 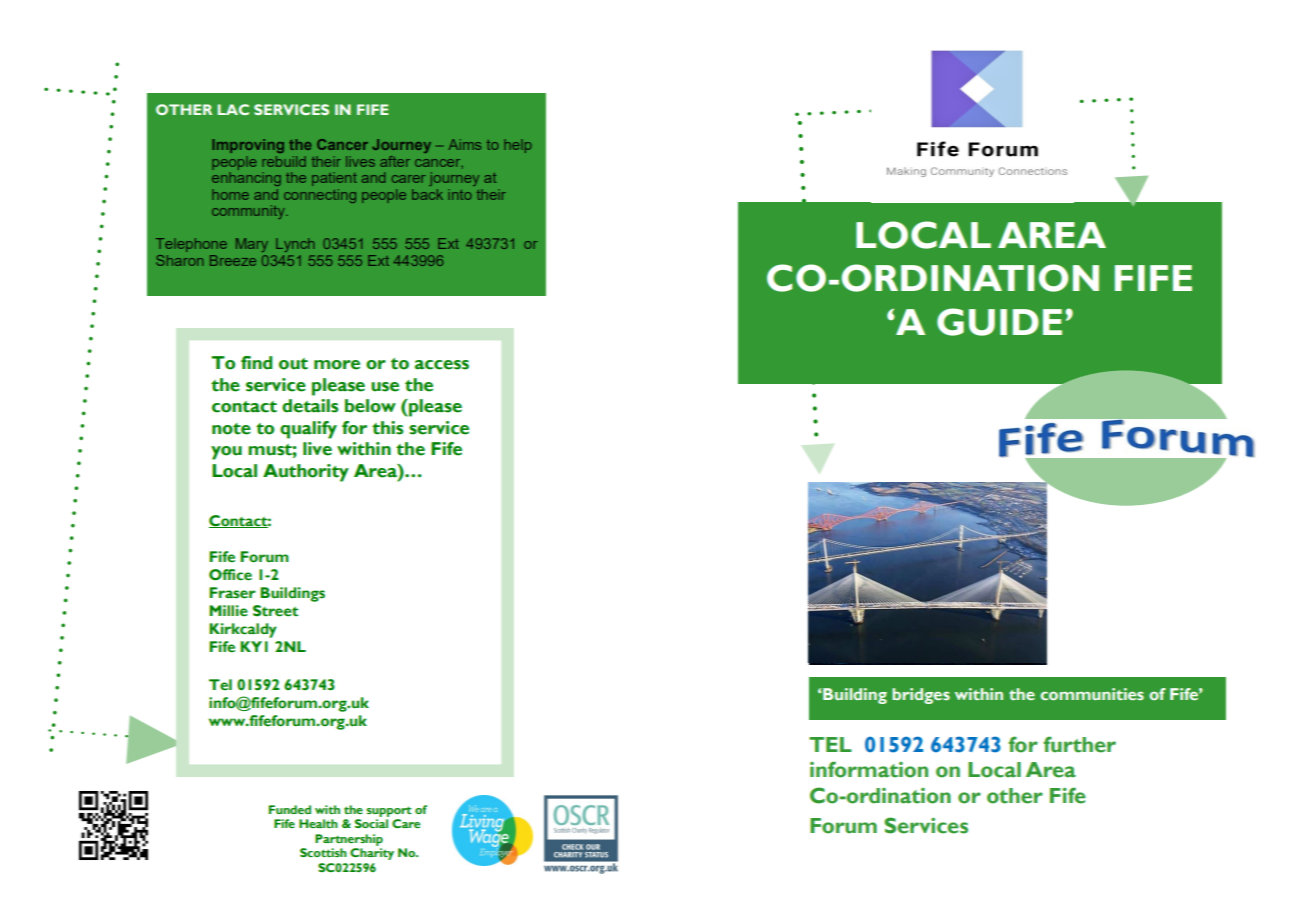 What do you see at coordinates (999, 322) in the document?
I see `GUIDE` at bounding box center [999, 322].
